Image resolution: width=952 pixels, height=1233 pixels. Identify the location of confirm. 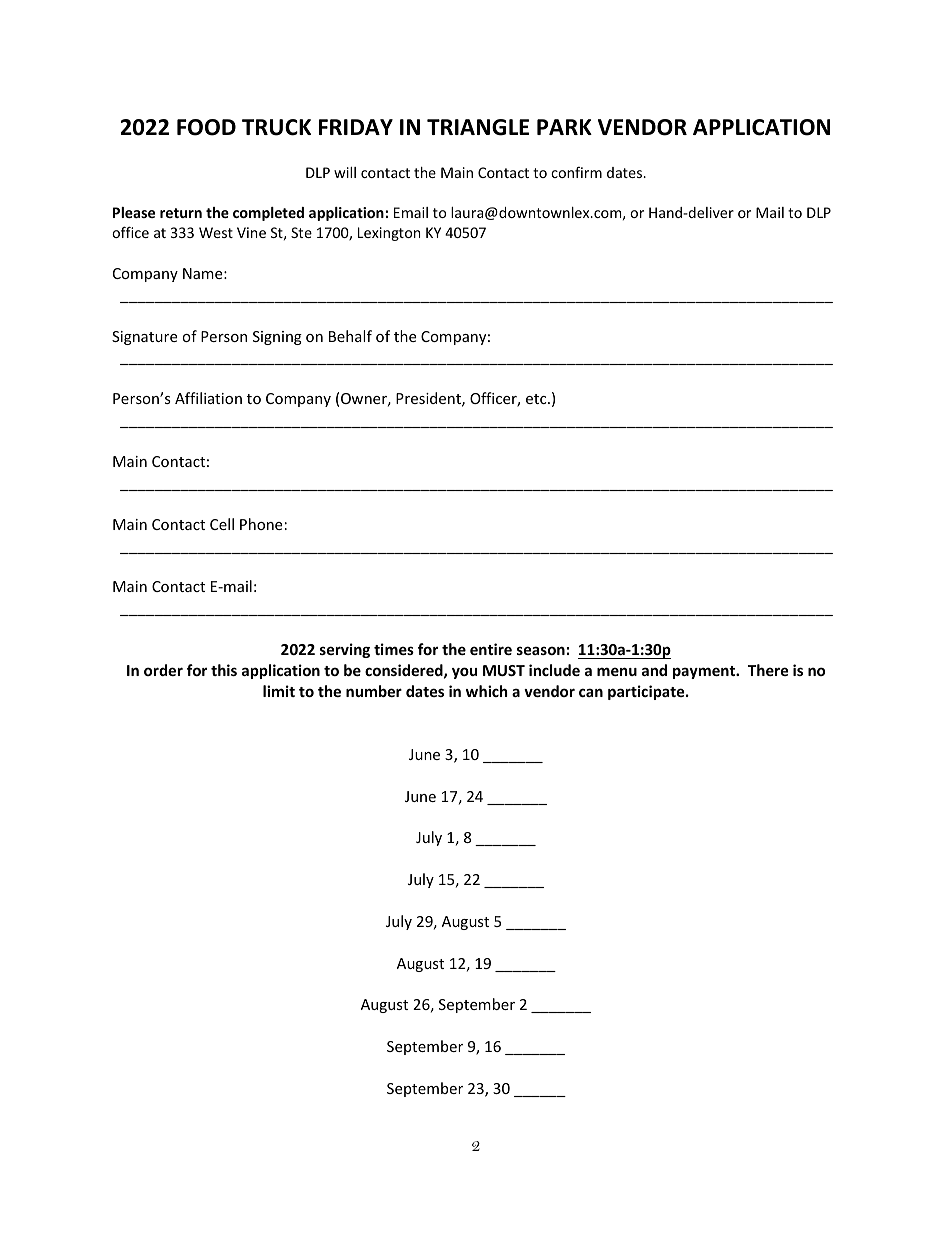
(576, 172).
